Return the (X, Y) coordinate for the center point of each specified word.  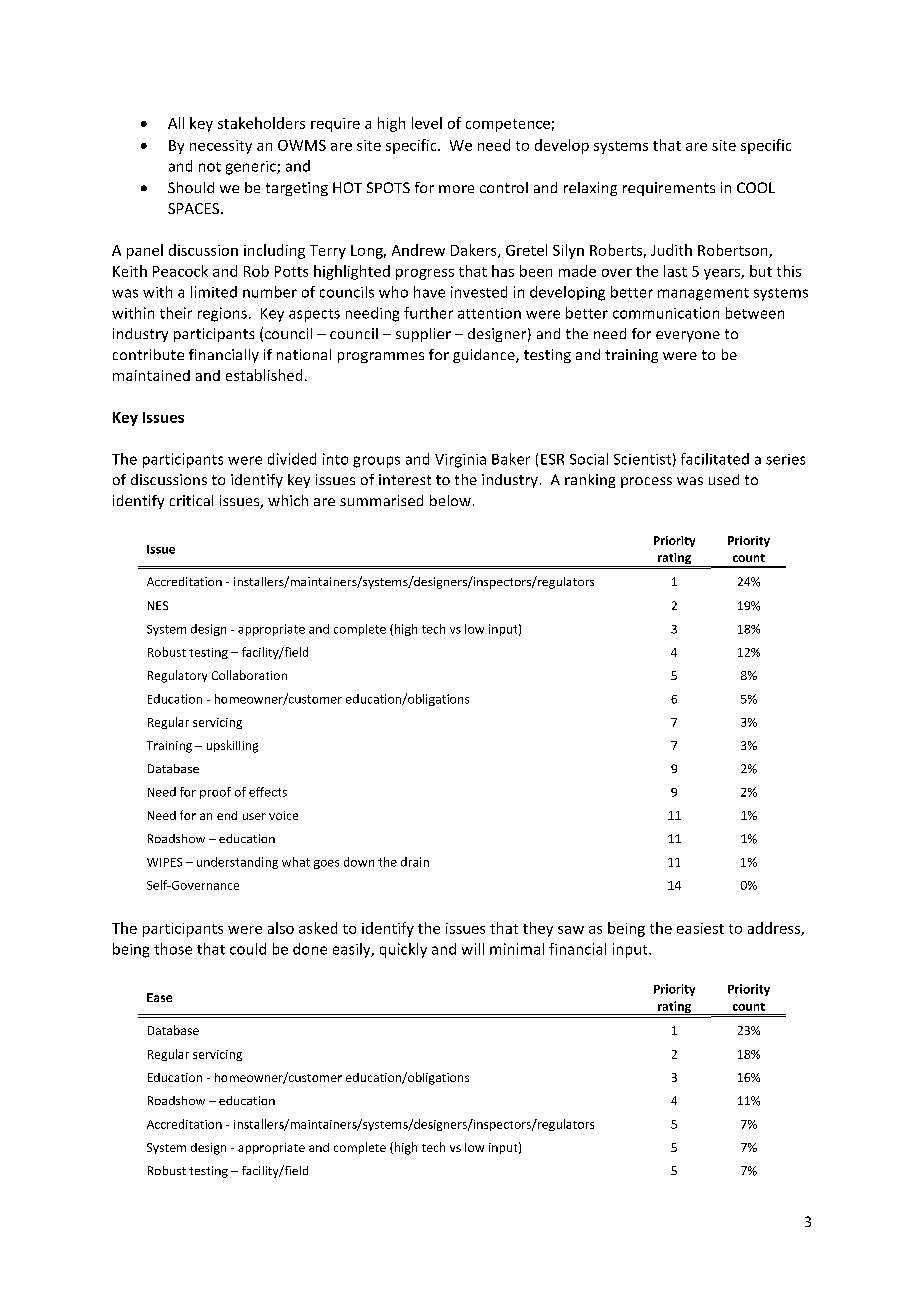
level (427, 123)
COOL (756, 187)
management (703, 294)
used (724, 479)
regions (222, 314)
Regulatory (177, 676)
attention (489, 313)
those (173, 949)
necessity (221, 147)
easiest (700, 928)
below (450, 500)
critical (191, 500)
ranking (590, 481)
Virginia (460, 461)
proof (215, 793)
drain (415, 862)
